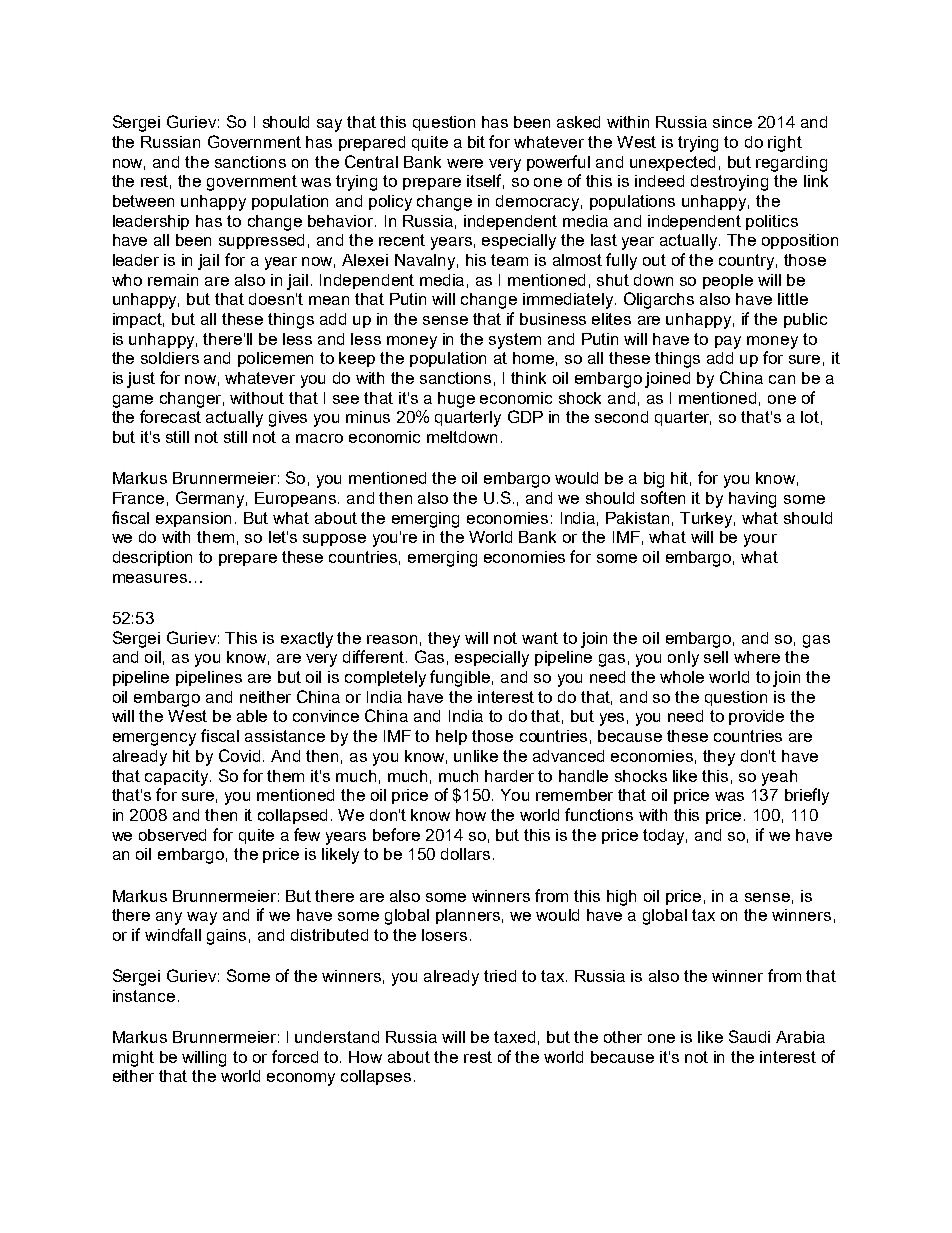 The height and width of the image is (1233, 952). Describe the element at coordinates (749, 1036) in the image. I see `Saudi` at that location.
